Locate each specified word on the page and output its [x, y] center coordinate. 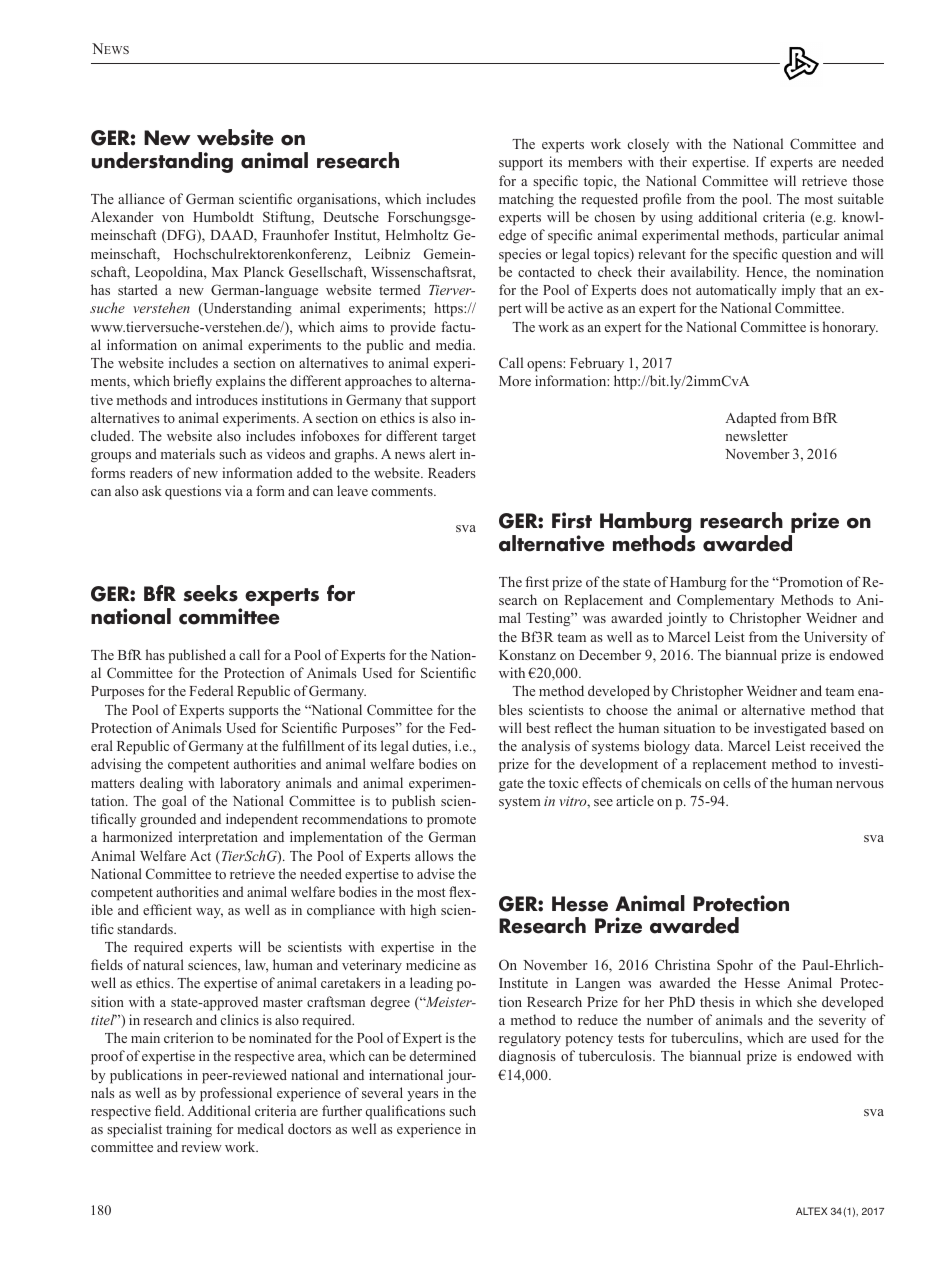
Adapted [751, 419]
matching [526, 200]
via [234, 490]
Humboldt [223, 216]
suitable [861, 198]
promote [451, 821]
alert [442, 453]
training [189, 1130]
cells [737, 782]
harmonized [138, 836]
